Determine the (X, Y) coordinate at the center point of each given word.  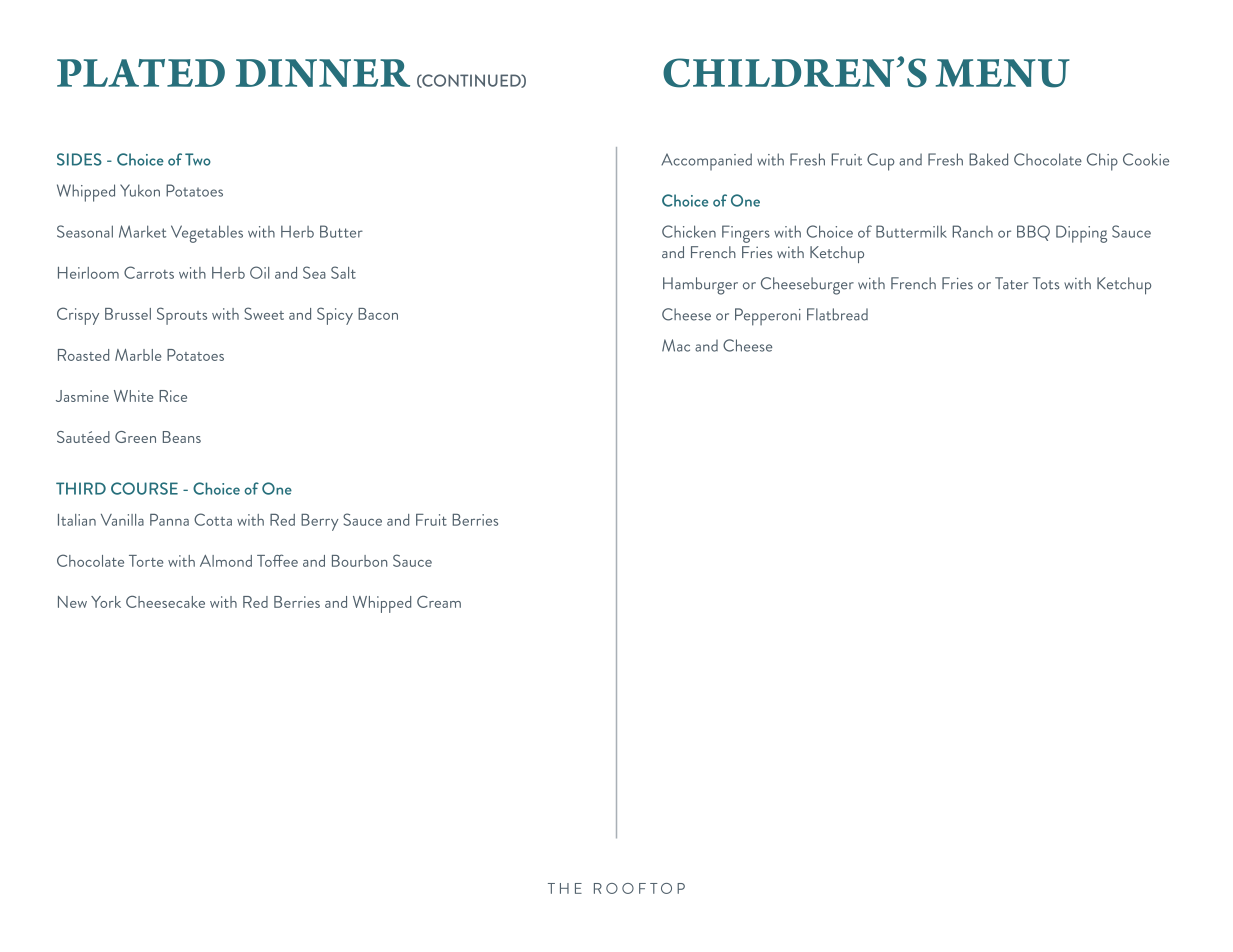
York (106, 602)
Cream (439, 601)
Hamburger (700, 286)
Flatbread (837, 314)
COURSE (144, 488)
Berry (320, 522)
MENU (1003, 73)
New (72, 602)
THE (565, 888)
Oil (259, 272)
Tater (1011, 283)
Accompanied (706, 162)
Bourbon (359, 561)
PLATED (141, 73)
